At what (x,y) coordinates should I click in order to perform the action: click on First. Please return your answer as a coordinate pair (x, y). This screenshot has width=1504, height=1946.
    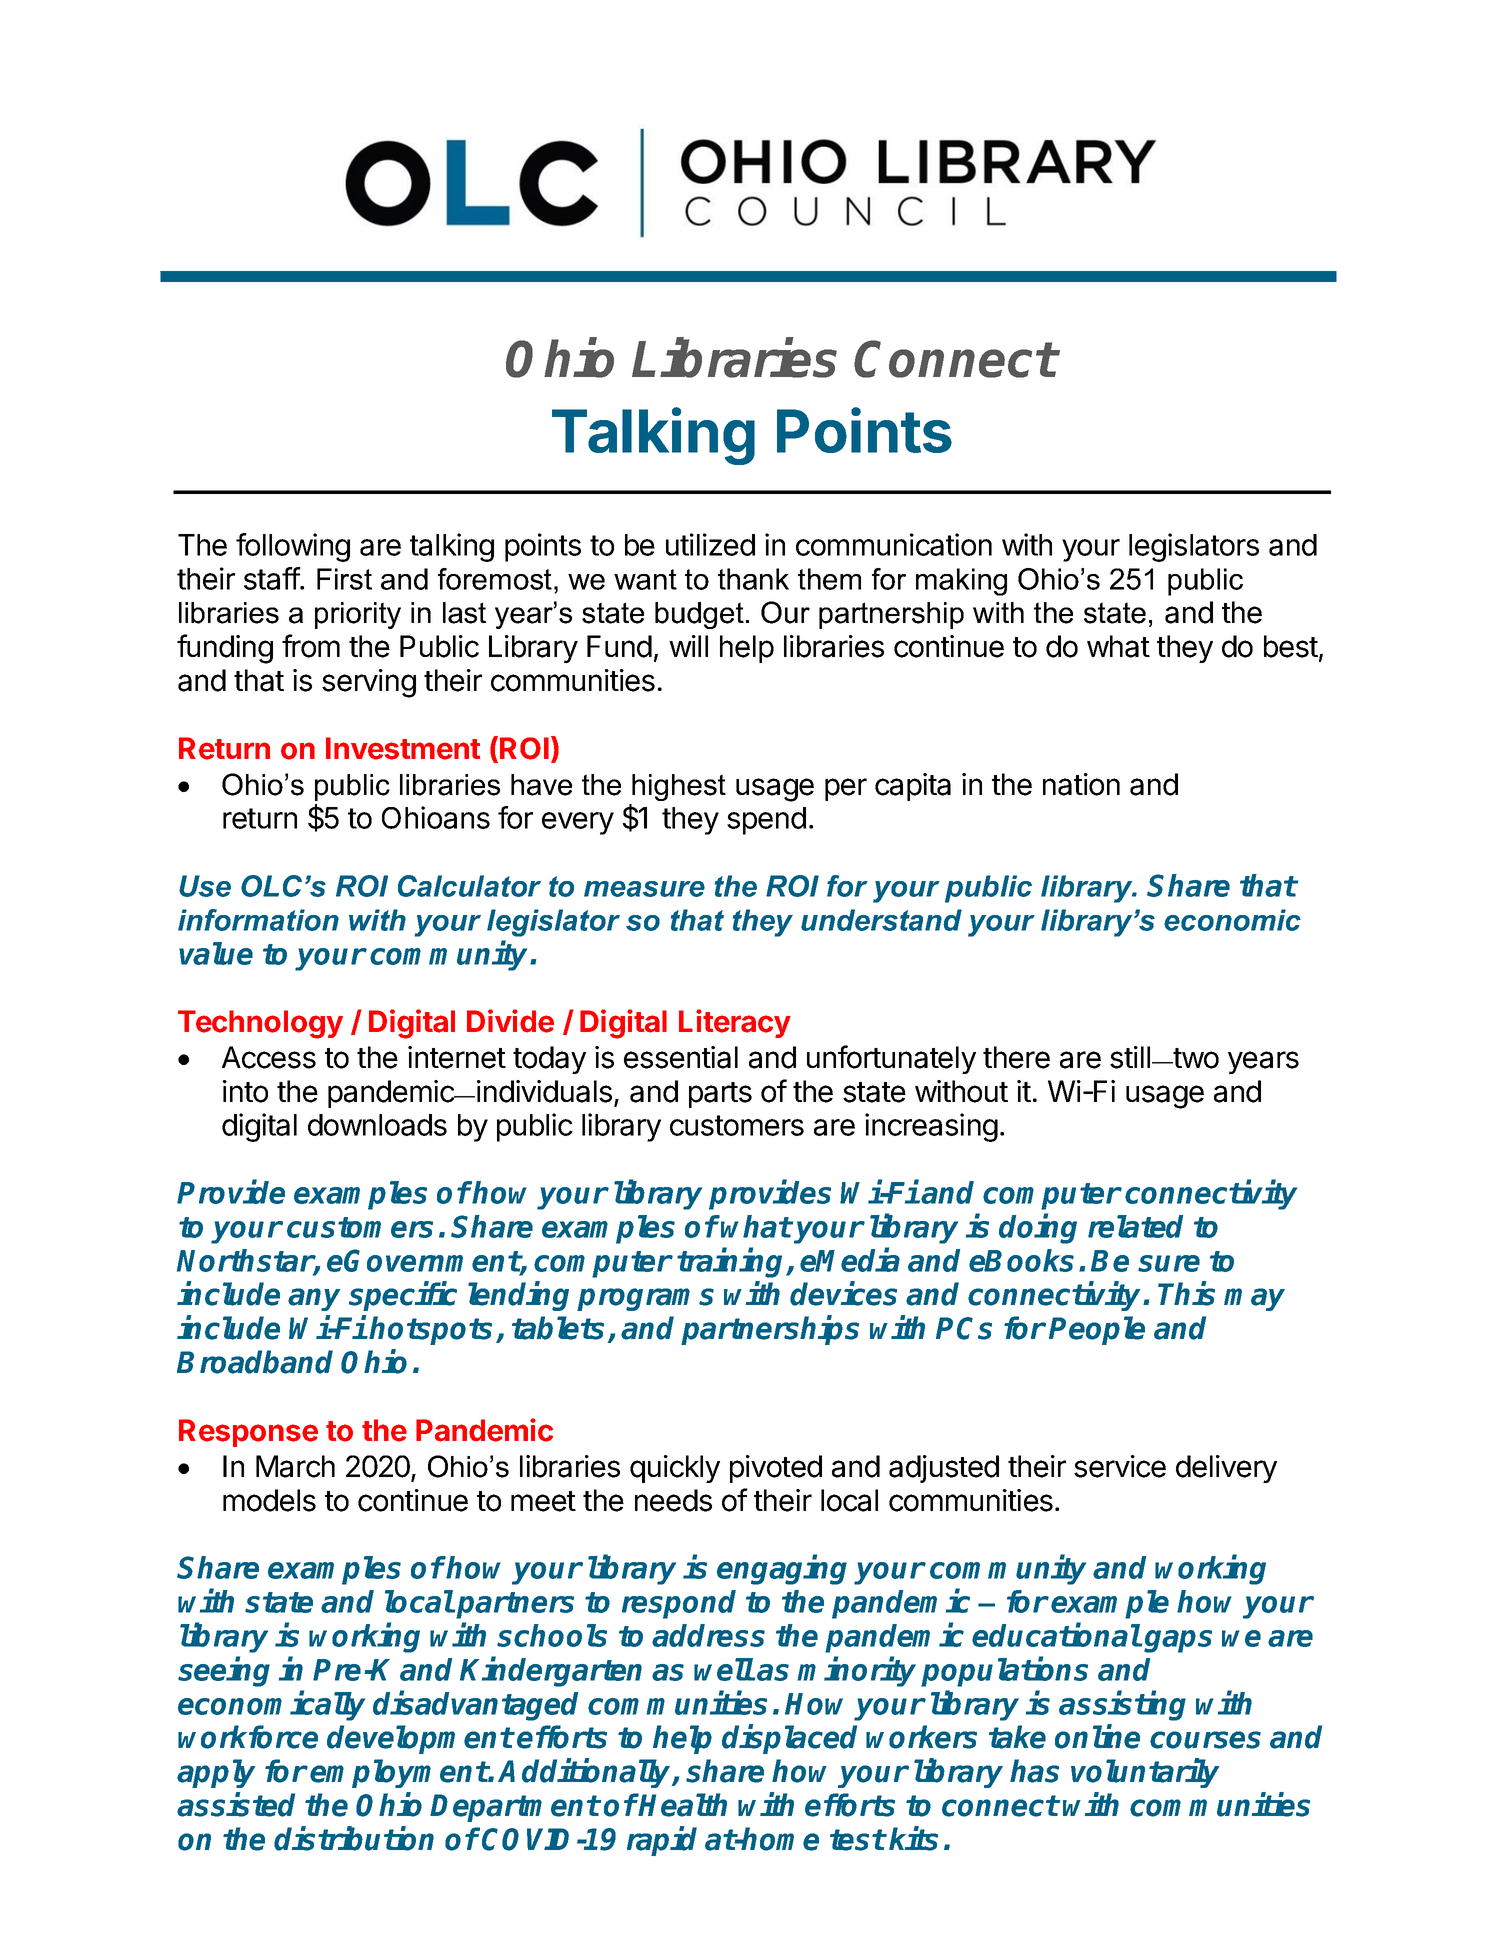
    Looking at the image, I should click on (344, 579).
